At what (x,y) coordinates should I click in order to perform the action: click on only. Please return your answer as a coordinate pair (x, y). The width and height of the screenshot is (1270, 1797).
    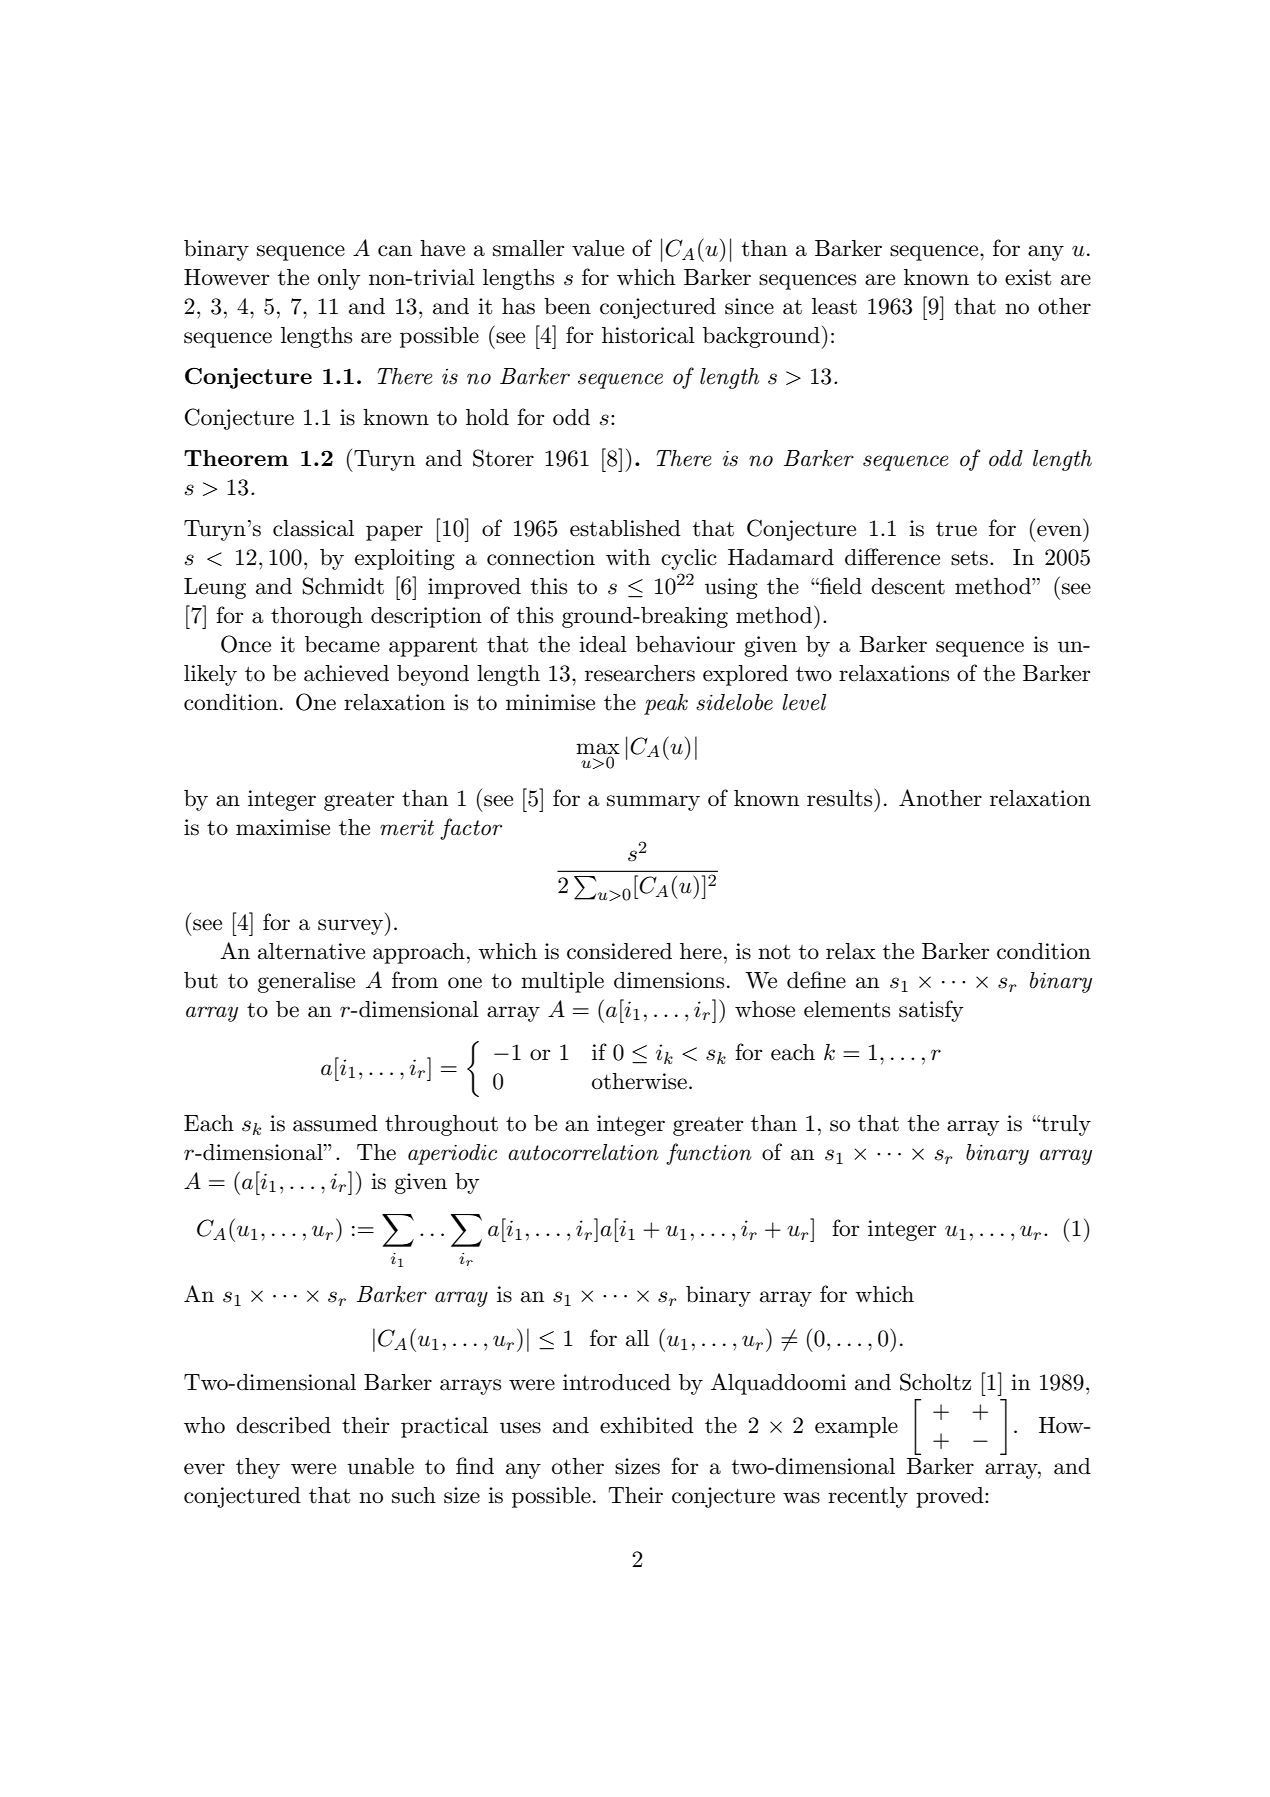
    Looking at the image, I should click on (339, 279).
